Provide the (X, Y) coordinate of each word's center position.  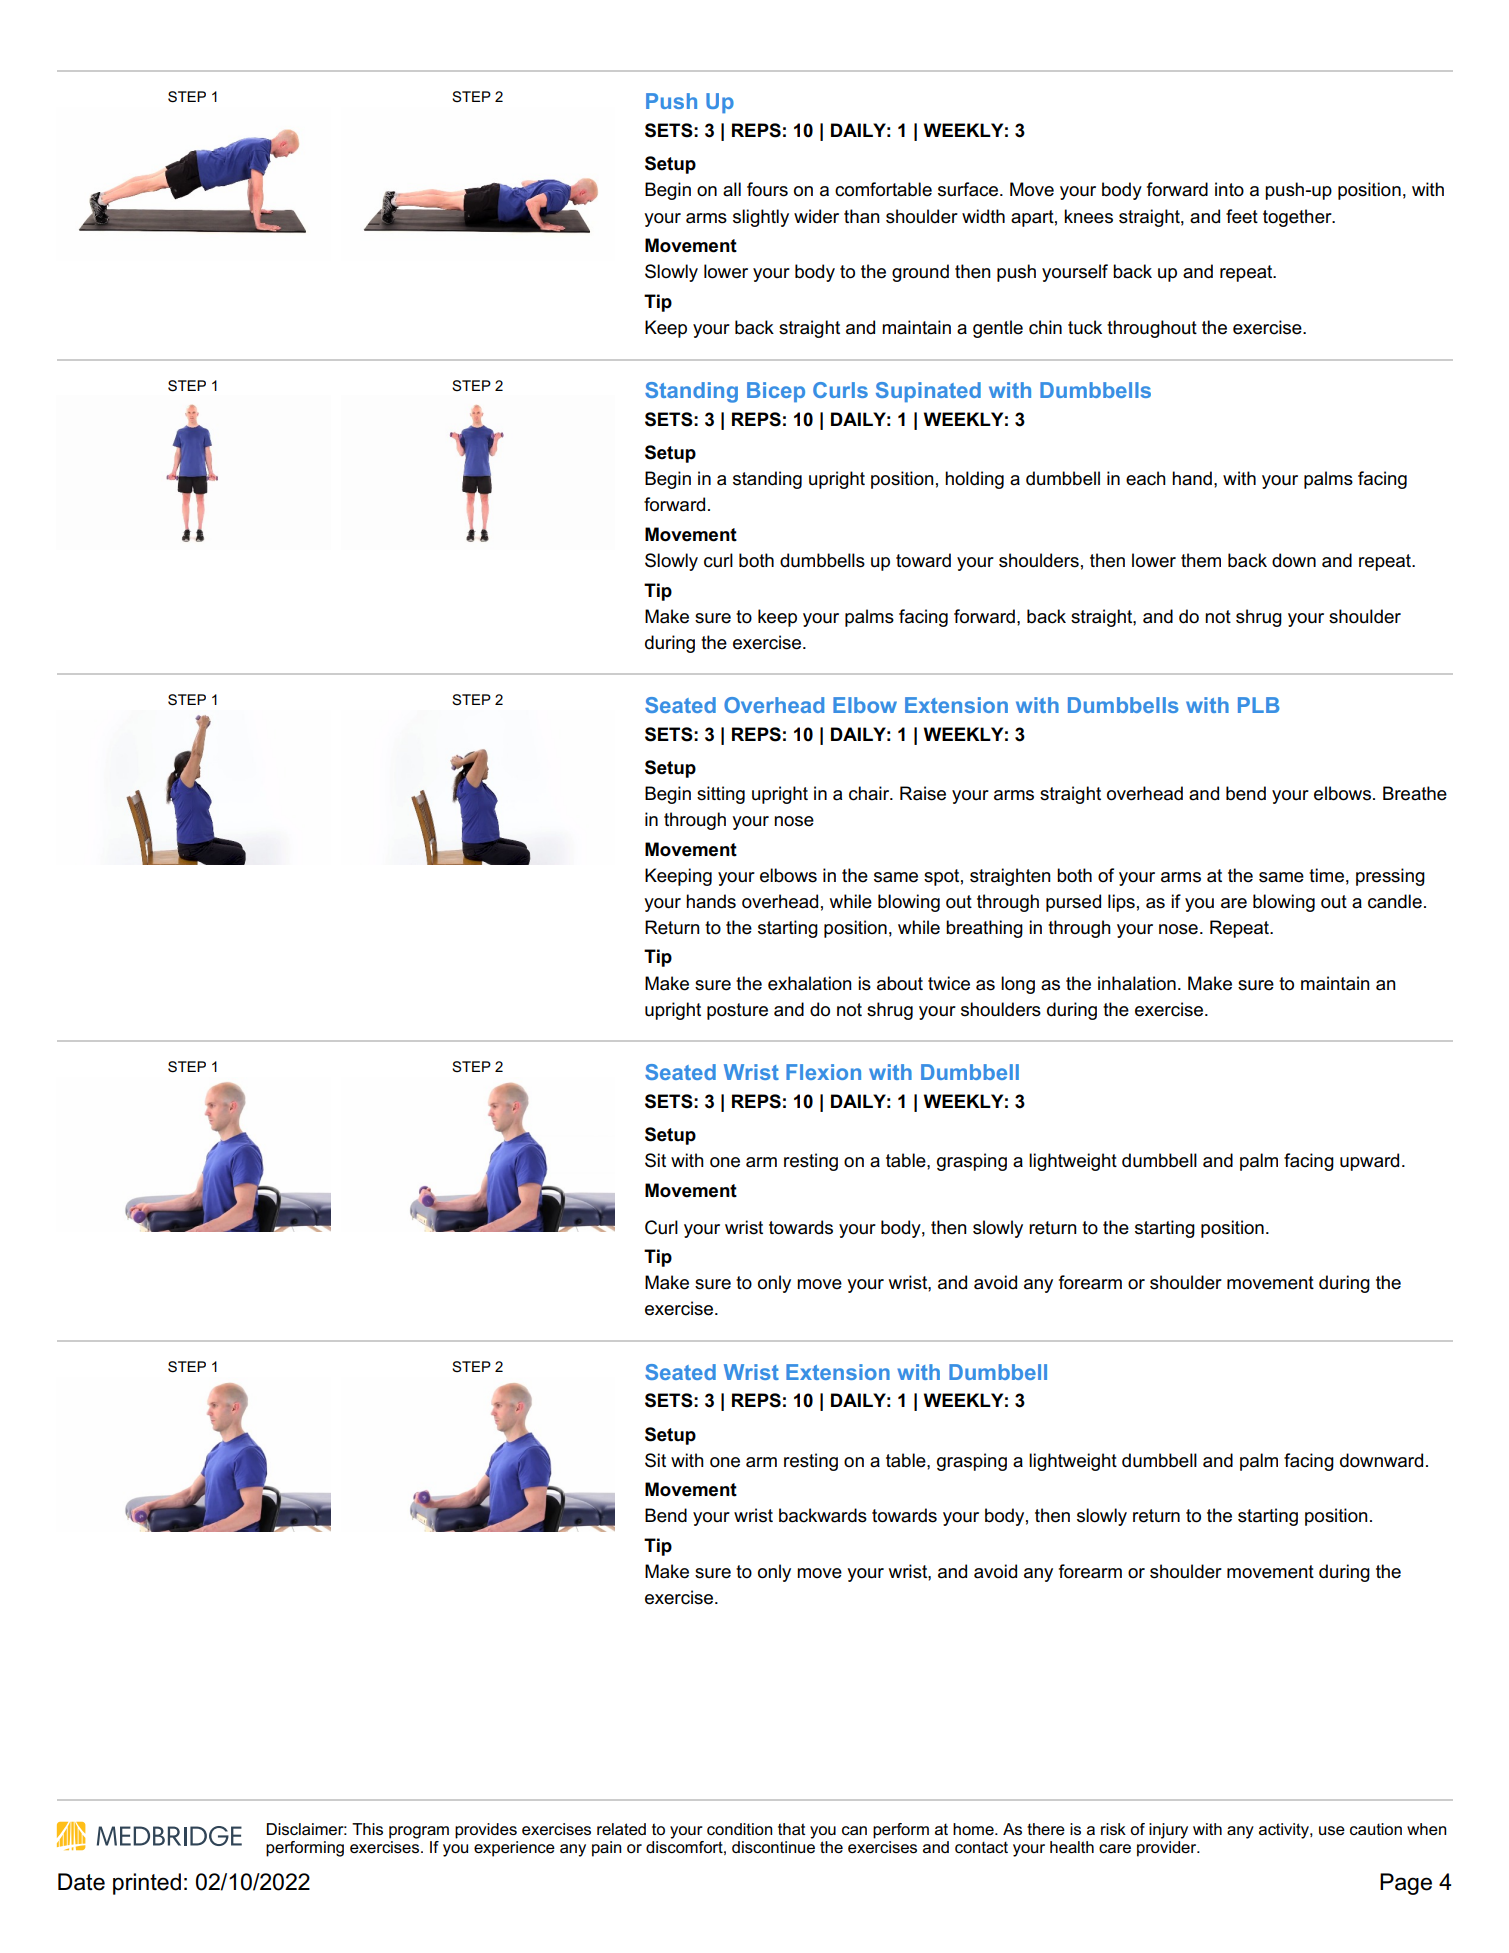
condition (740, 1829)
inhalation (1137, 983)
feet (1242, 216)
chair (870, 793)
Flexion (823, 1072)
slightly (761, 218)
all (732, 189)
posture (737, 1011)
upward (1369, 1162)
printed (147, 1884)
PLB (1259, 705)
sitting (721, 795)
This (367, 1829)
